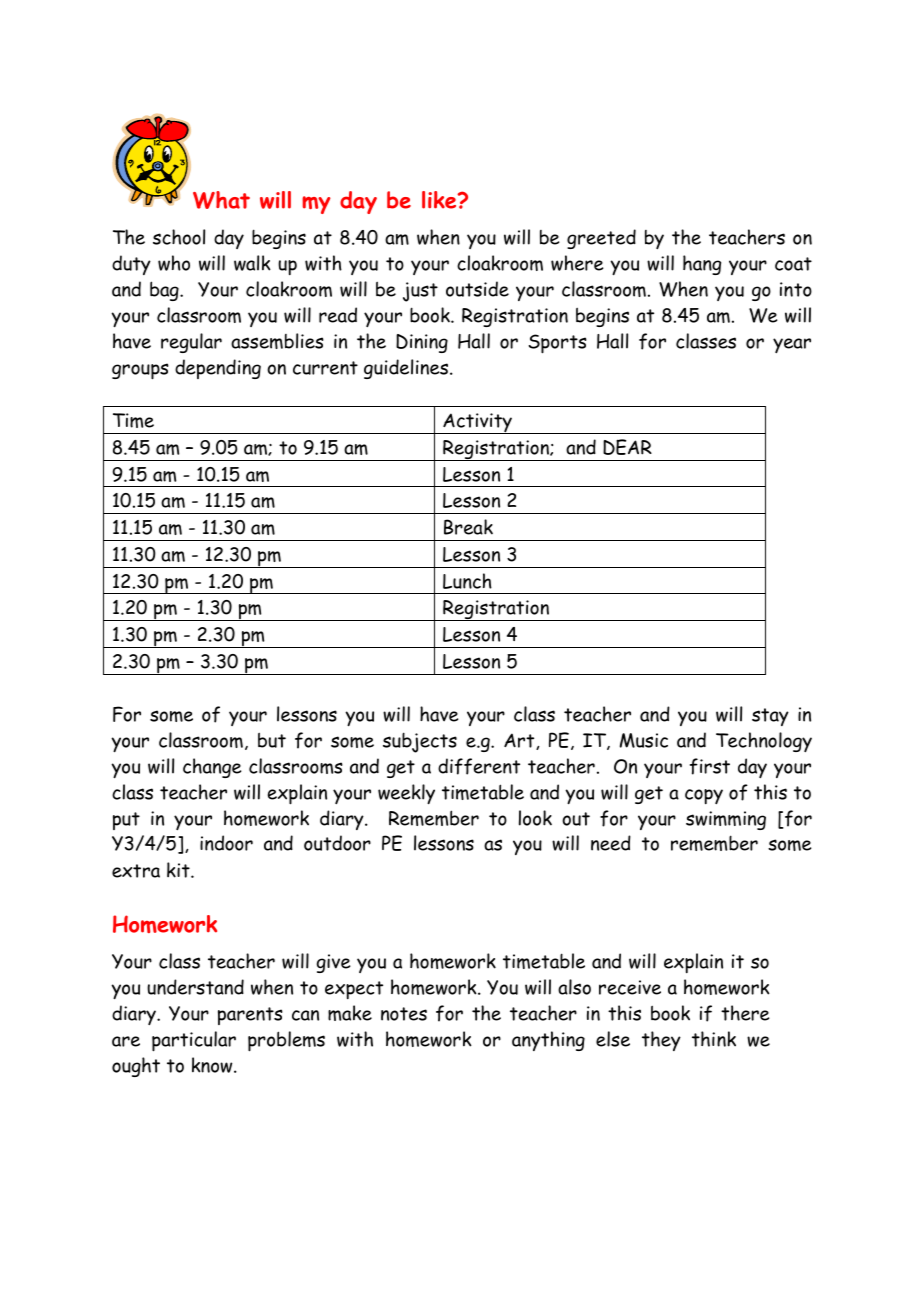 The image size is (924, 1308). I want to click on coat, so click(793, 264).
